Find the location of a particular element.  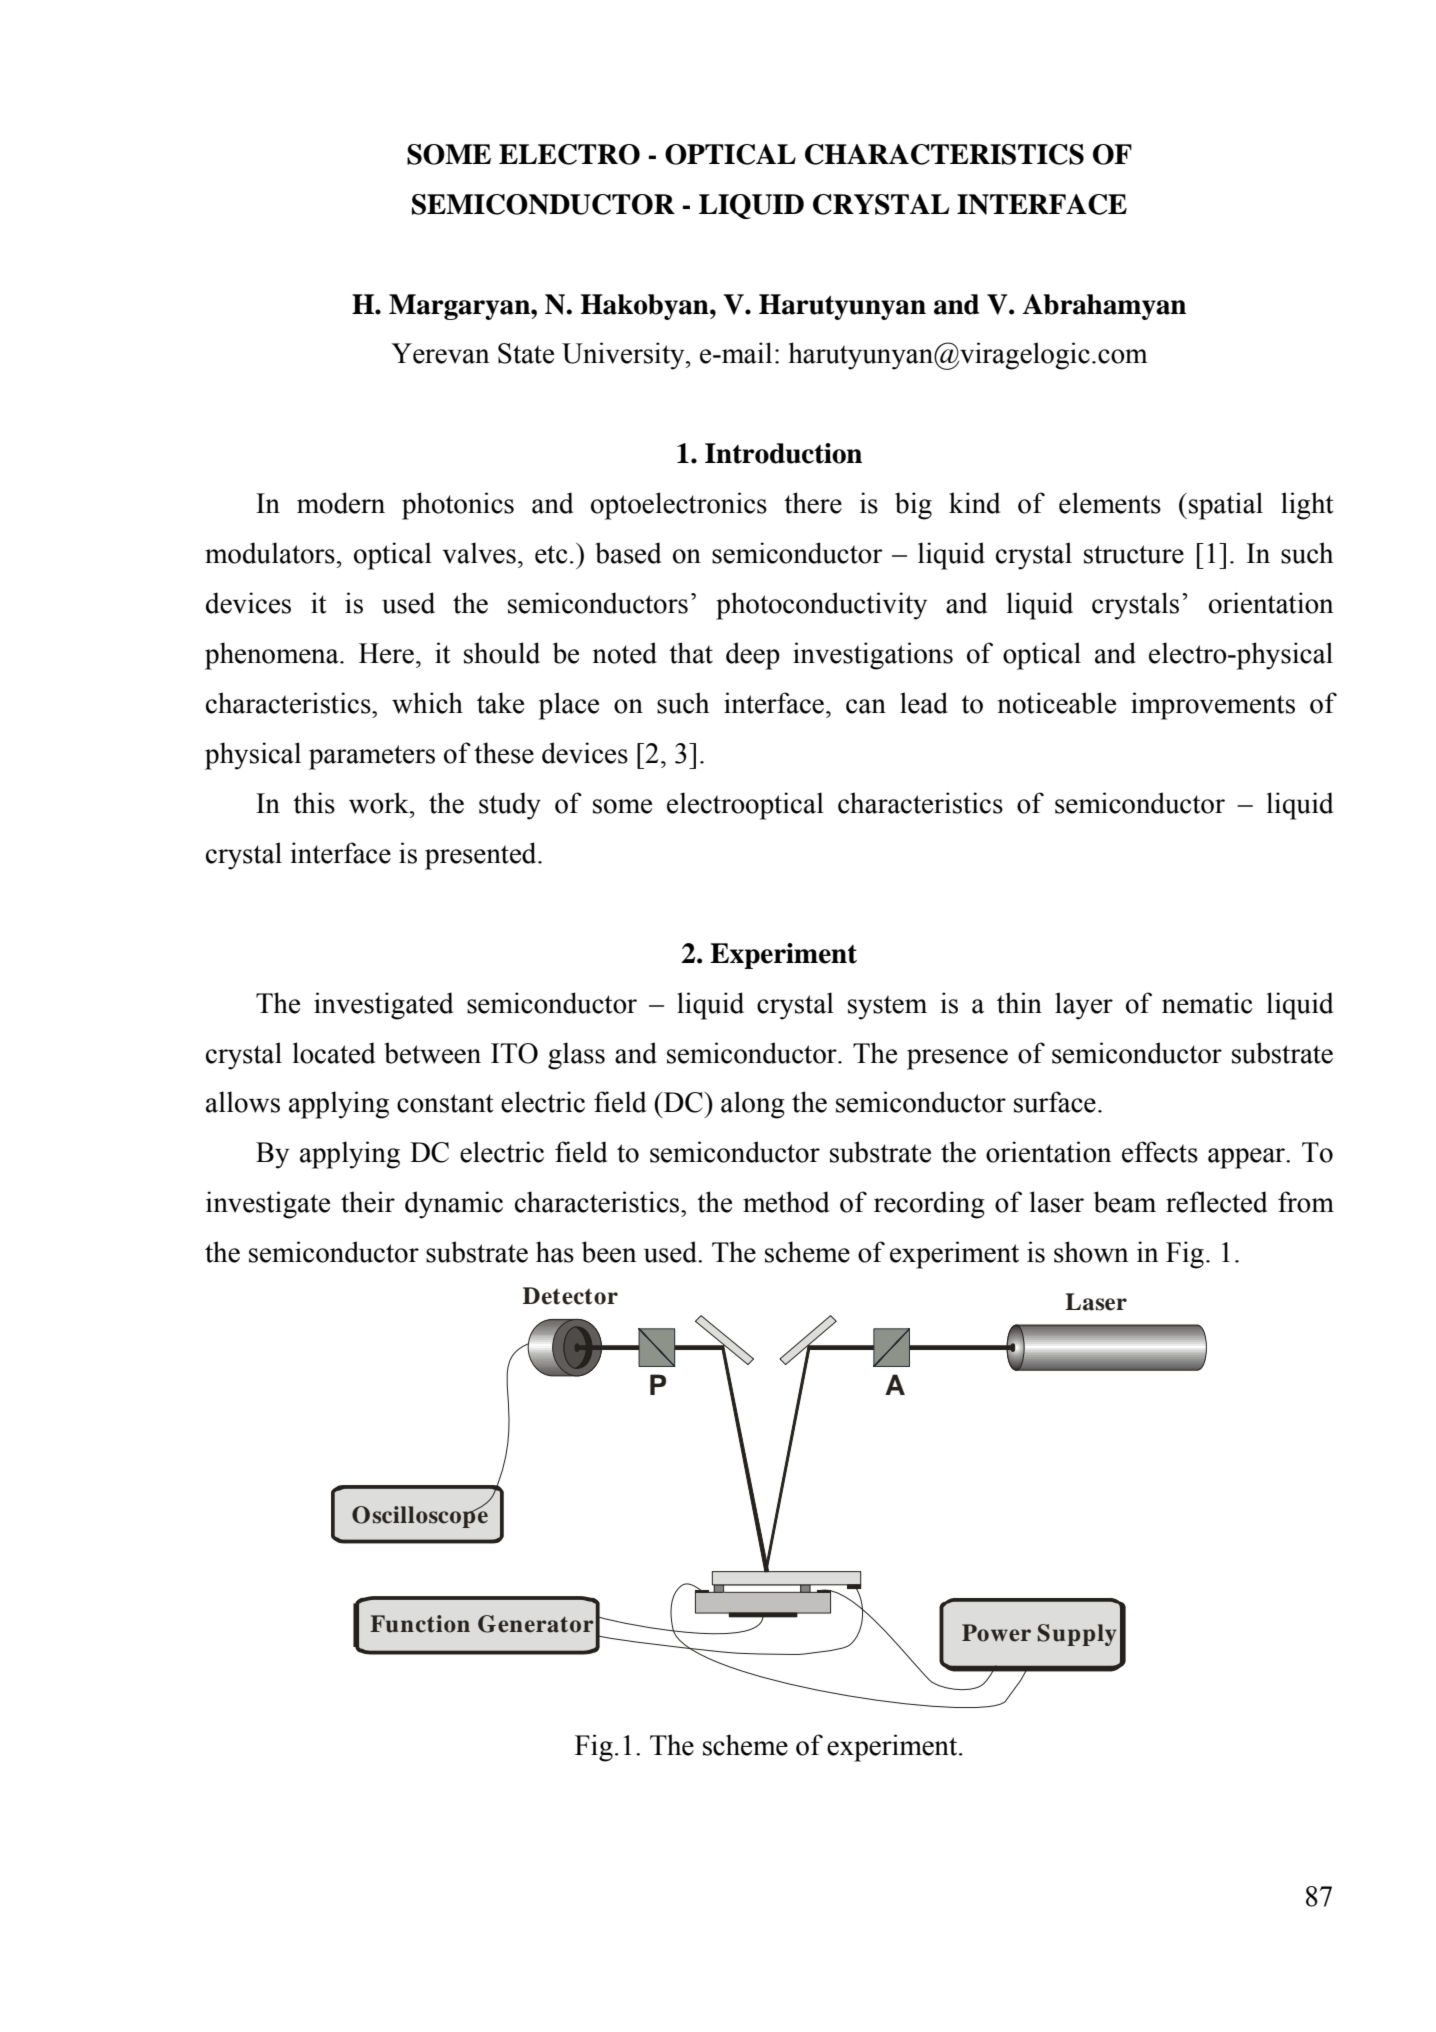

spatial is located at coordinates (1226, 506).
